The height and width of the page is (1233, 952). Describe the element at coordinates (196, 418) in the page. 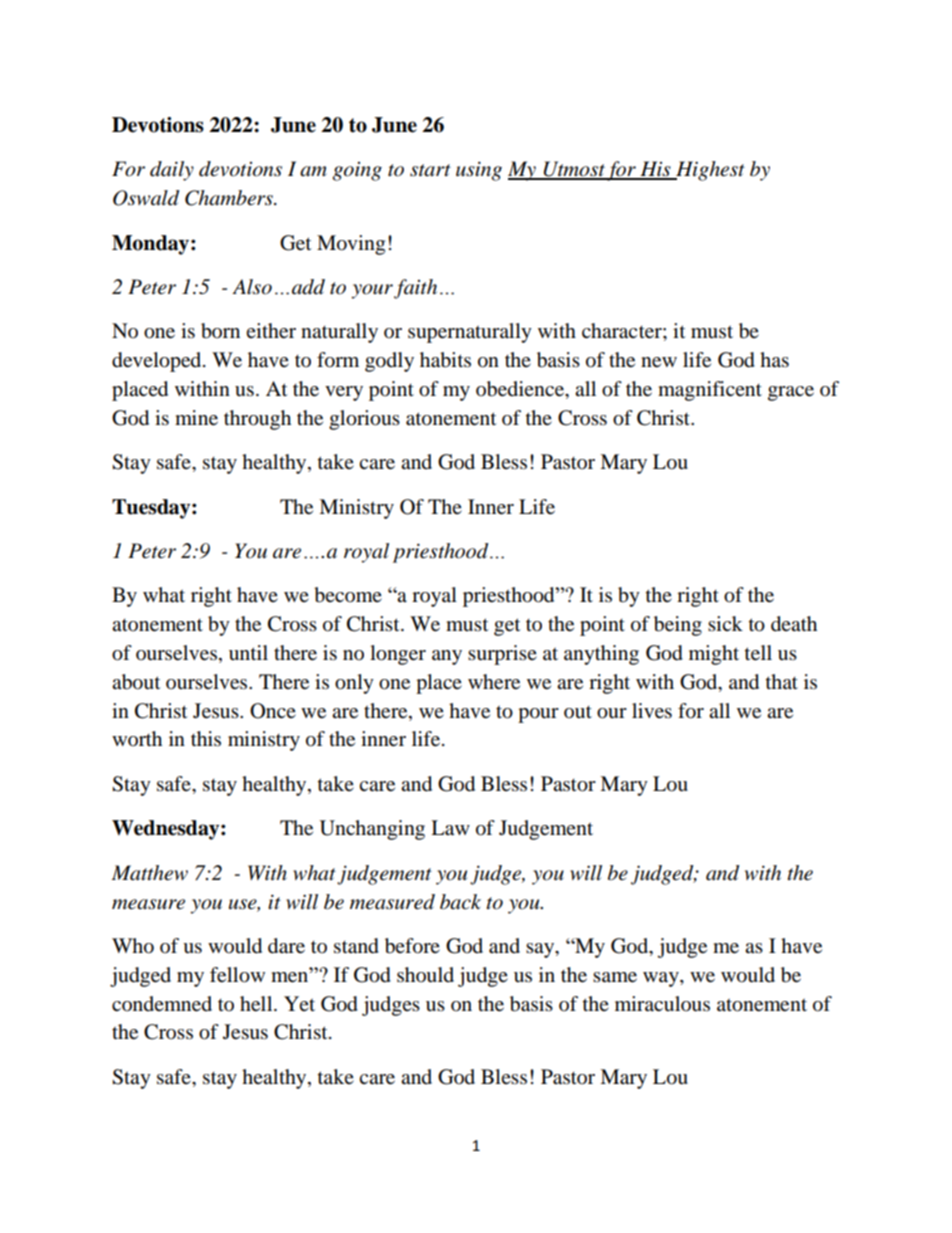

I see `mine` at that location.
